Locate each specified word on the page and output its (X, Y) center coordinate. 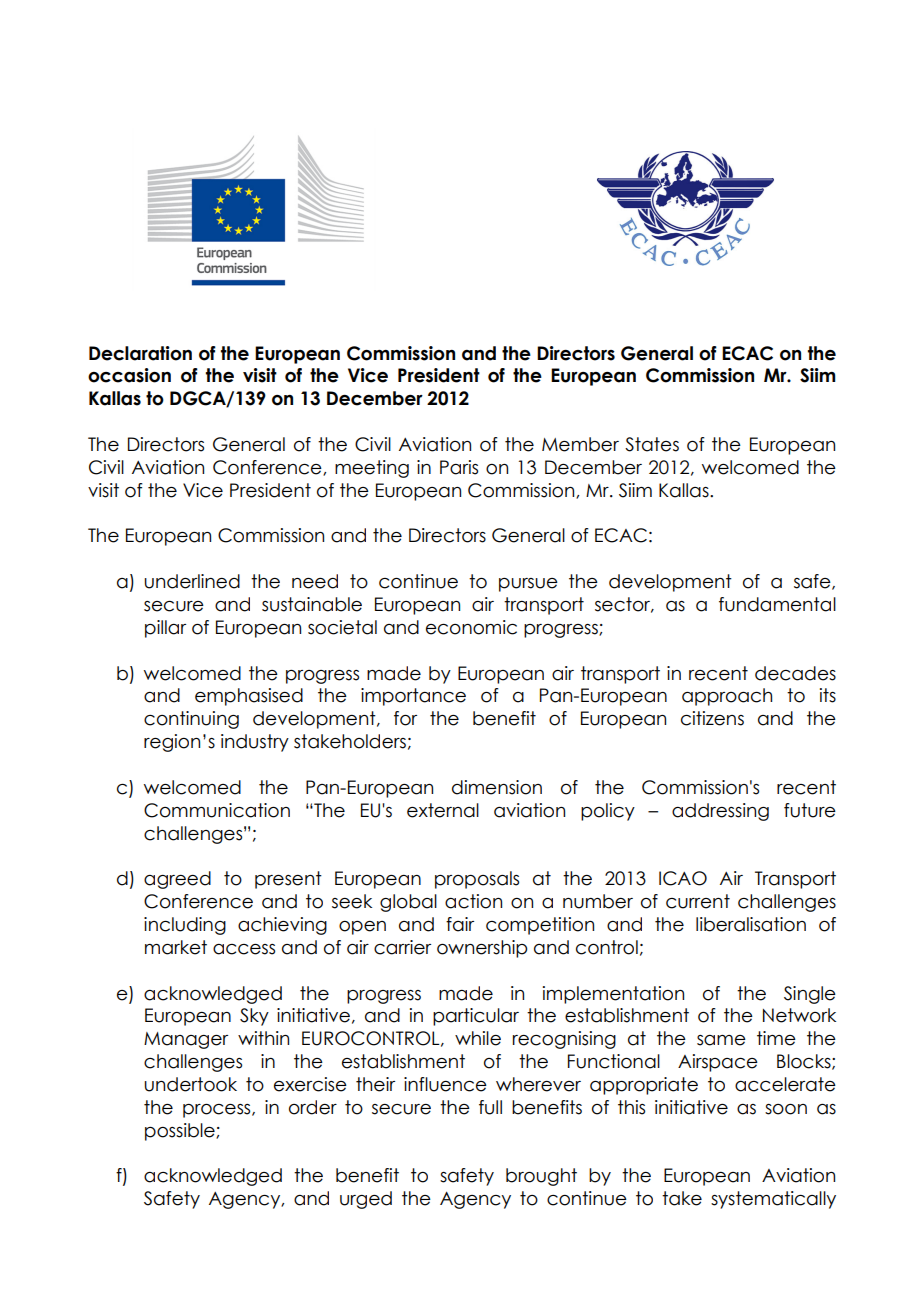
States (652, 444)
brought (541, 1177)
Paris (459, 467)
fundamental (777, 604)
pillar (165, 629)
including (185, 926)
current (698, 901)
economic (471, 627)
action (473, 901)
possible (181, 1132)
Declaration (140, 353)
